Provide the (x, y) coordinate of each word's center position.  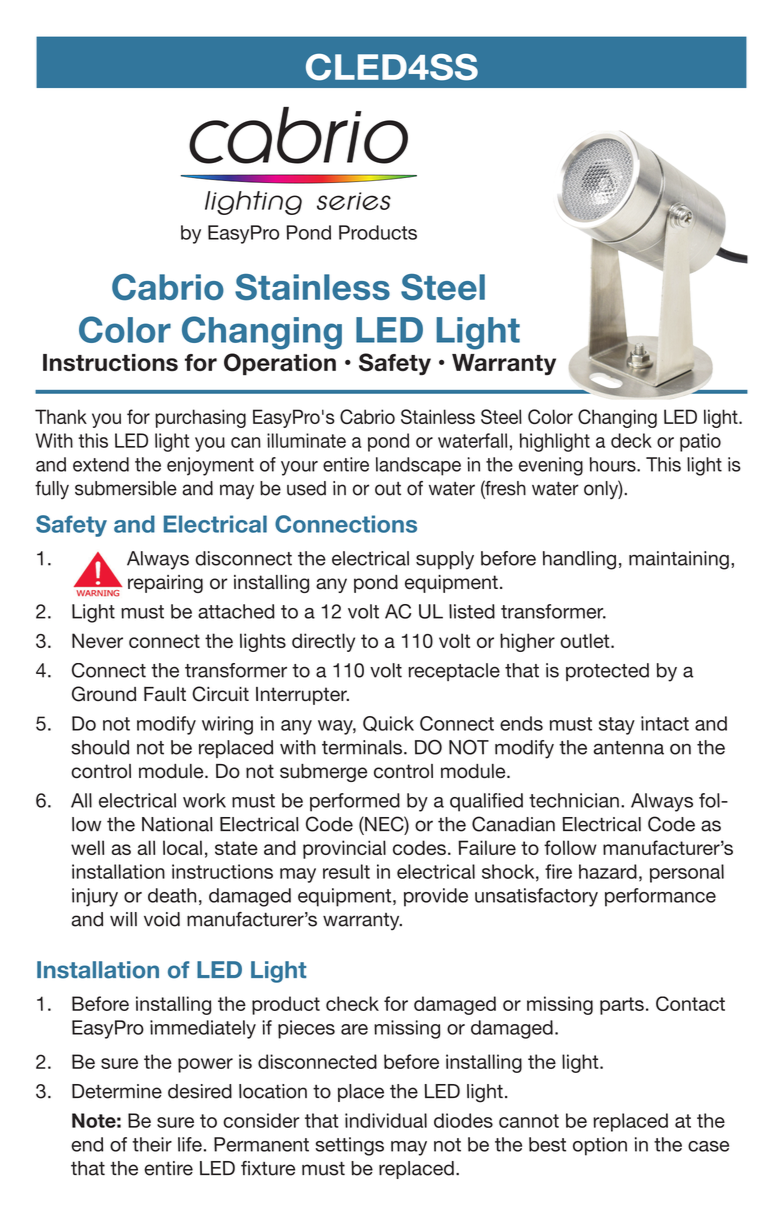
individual (386, 1120)
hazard (608, 871)
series (354, 201)
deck (631, 440)
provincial (344, 849)
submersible (126, 488)
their (152, 1144)
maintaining (679, 560)
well (87, 847)
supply (445, 560)
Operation (280, 364)
